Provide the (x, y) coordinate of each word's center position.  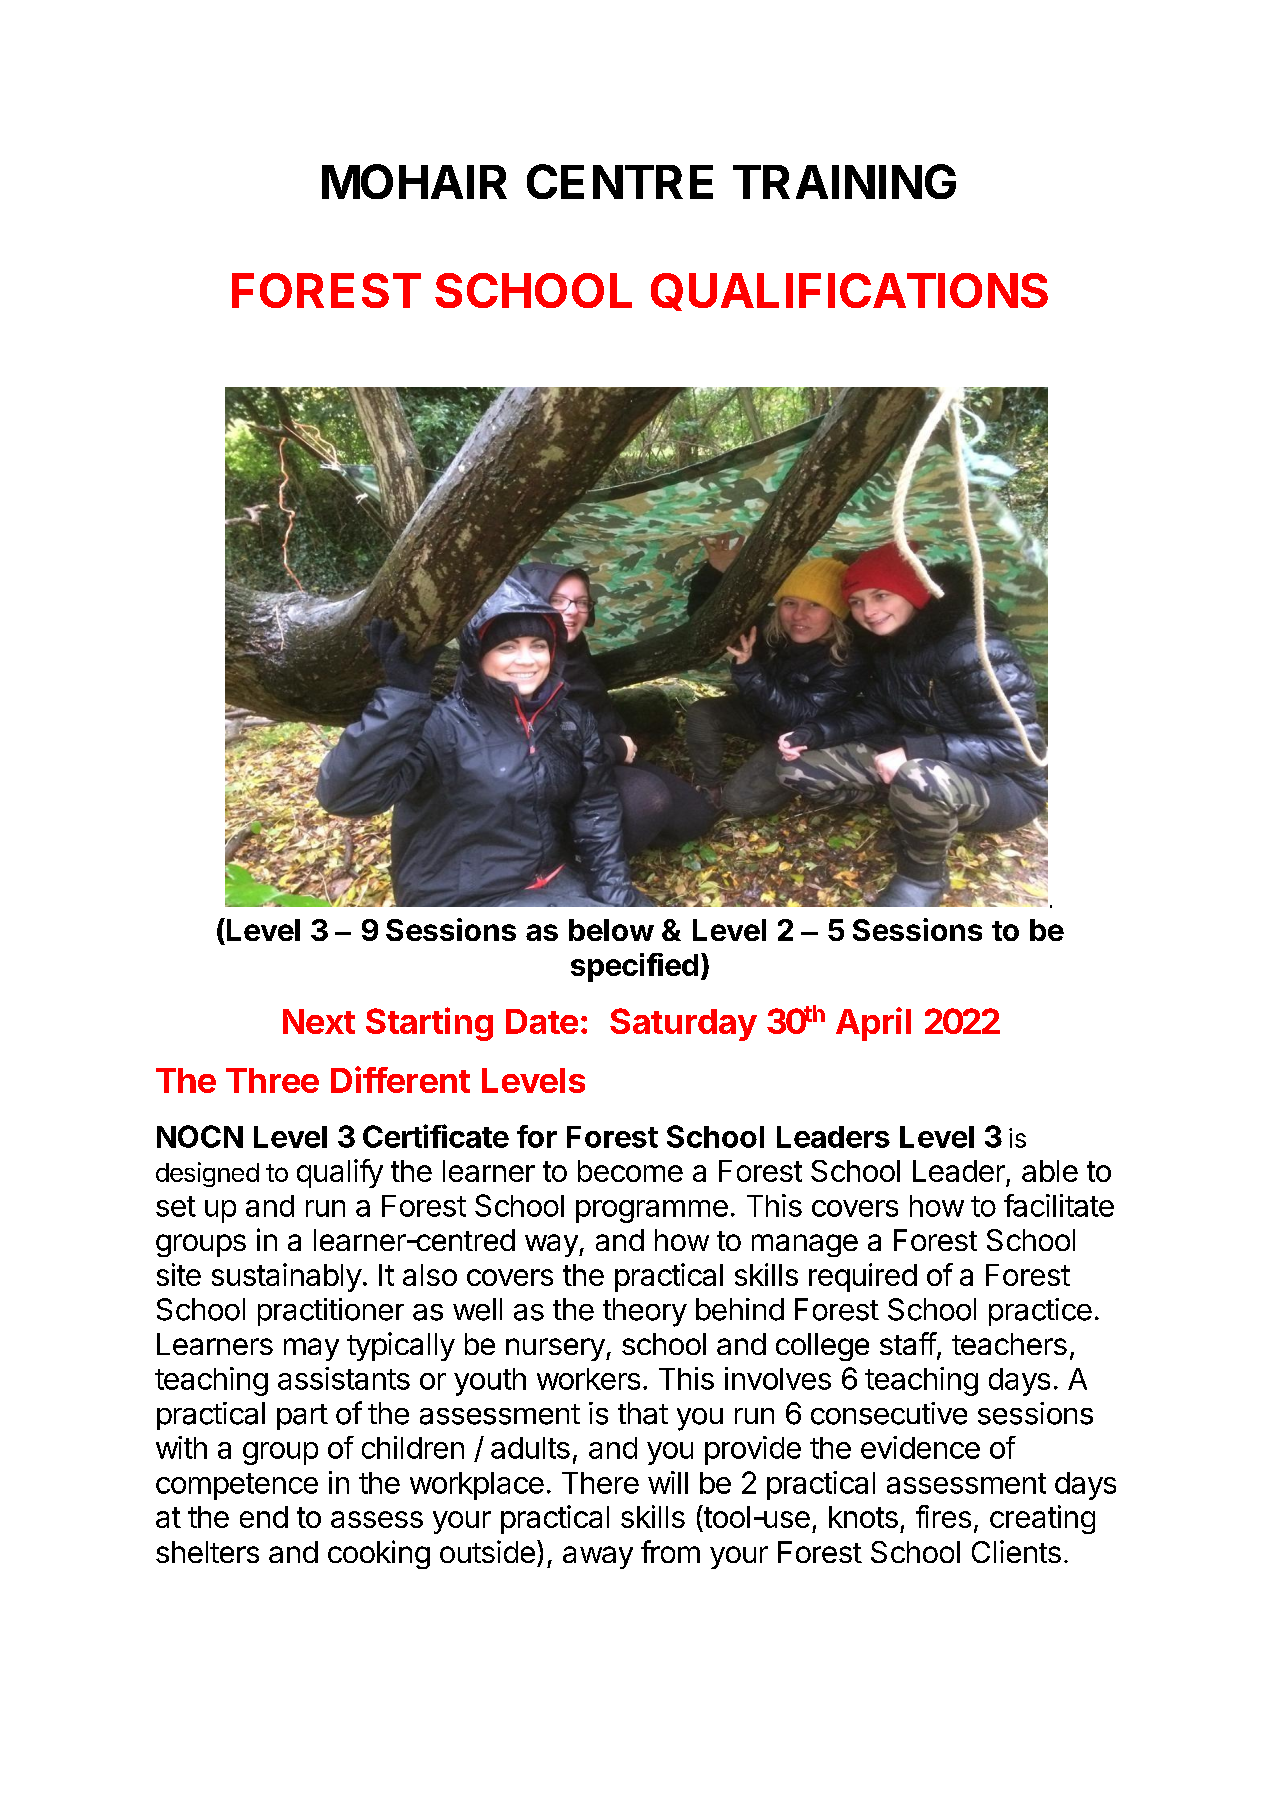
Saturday (683, 1024)
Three (272, 1080)
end (264, 1517)
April (873, 1024)
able (1050, 1171)
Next (319, 1021)
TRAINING (844, 181)
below (611, 930)
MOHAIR (414, 181)
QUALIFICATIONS (849, 292)
